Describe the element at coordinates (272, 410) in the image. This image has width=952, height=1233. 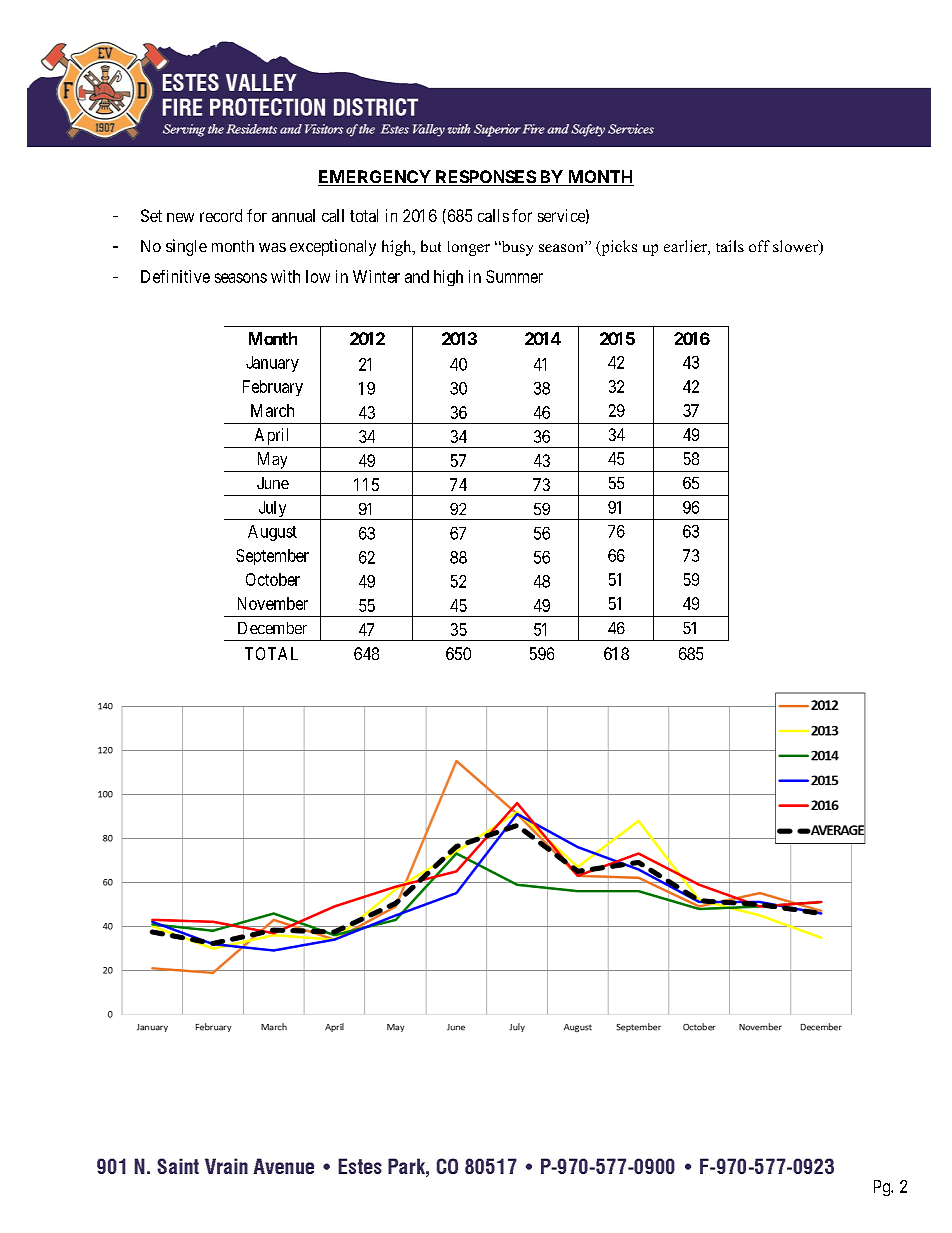
I see `March` at that location.
